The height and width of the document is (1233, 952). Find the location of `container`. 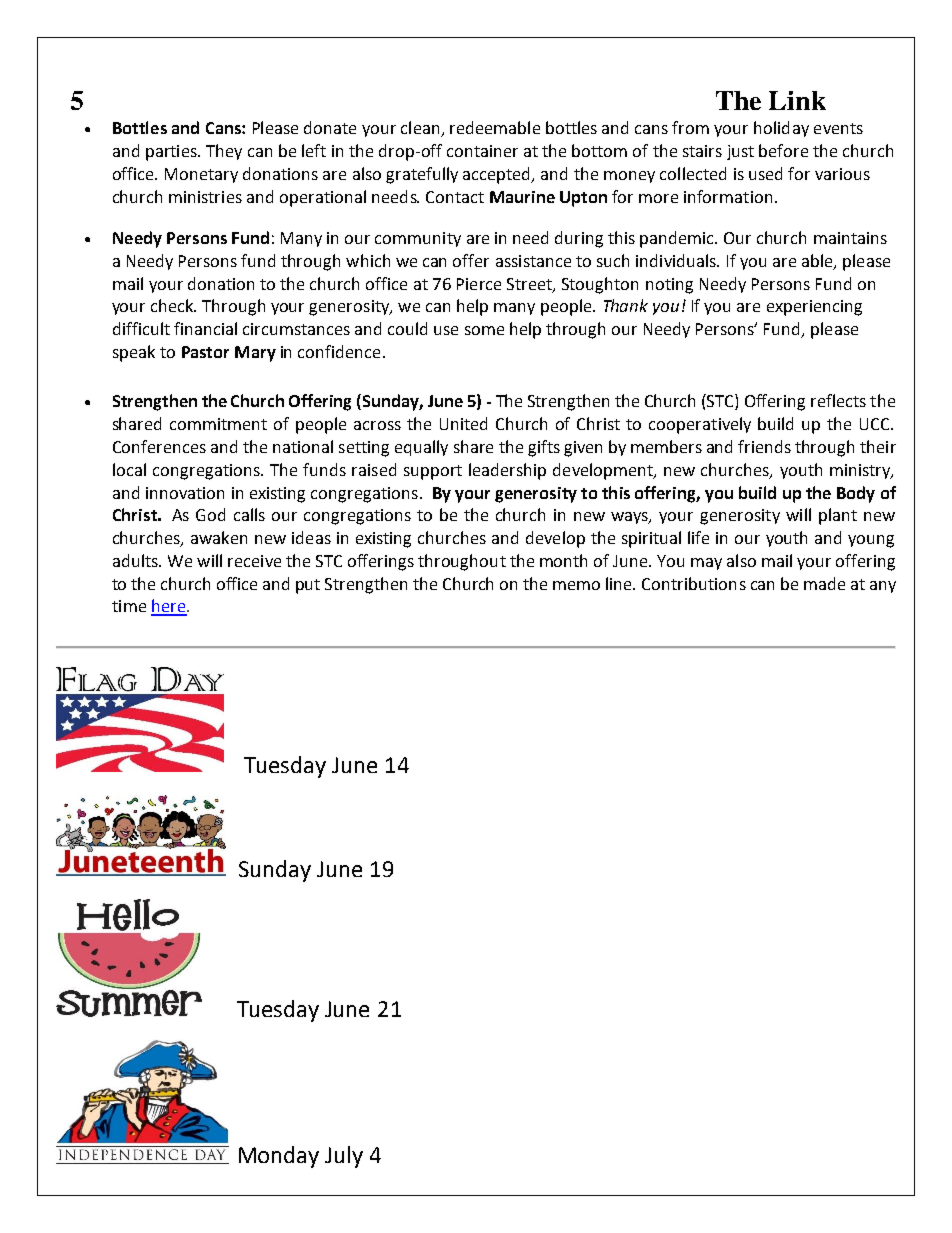

container is located at coordinates (482, 151).
